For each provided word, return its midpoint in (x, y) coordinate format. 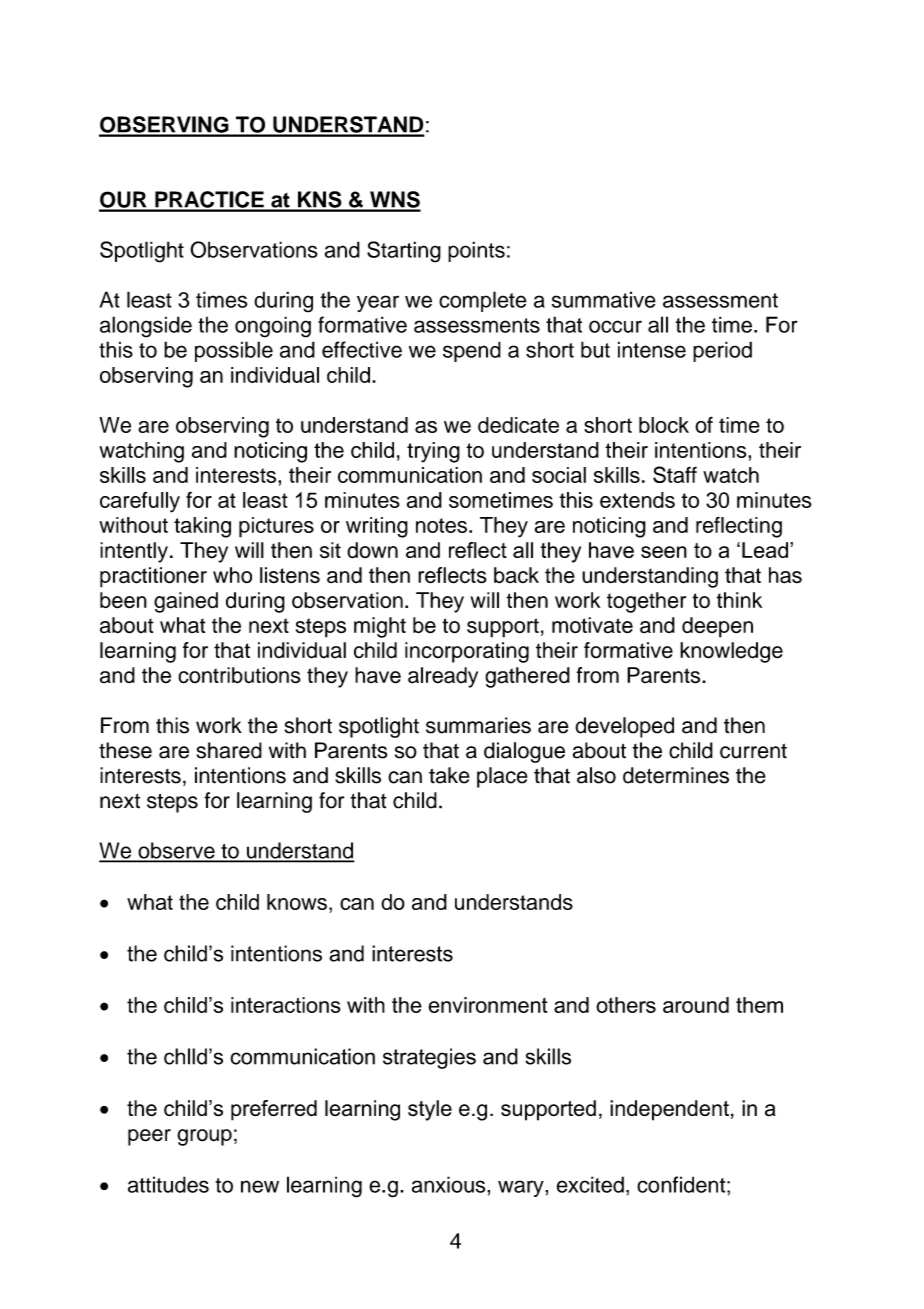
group (204, 1137)
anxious (450, 1184)
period (722, 351)
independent (669, 1110)
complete (483, 301)
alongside (146, 327)
